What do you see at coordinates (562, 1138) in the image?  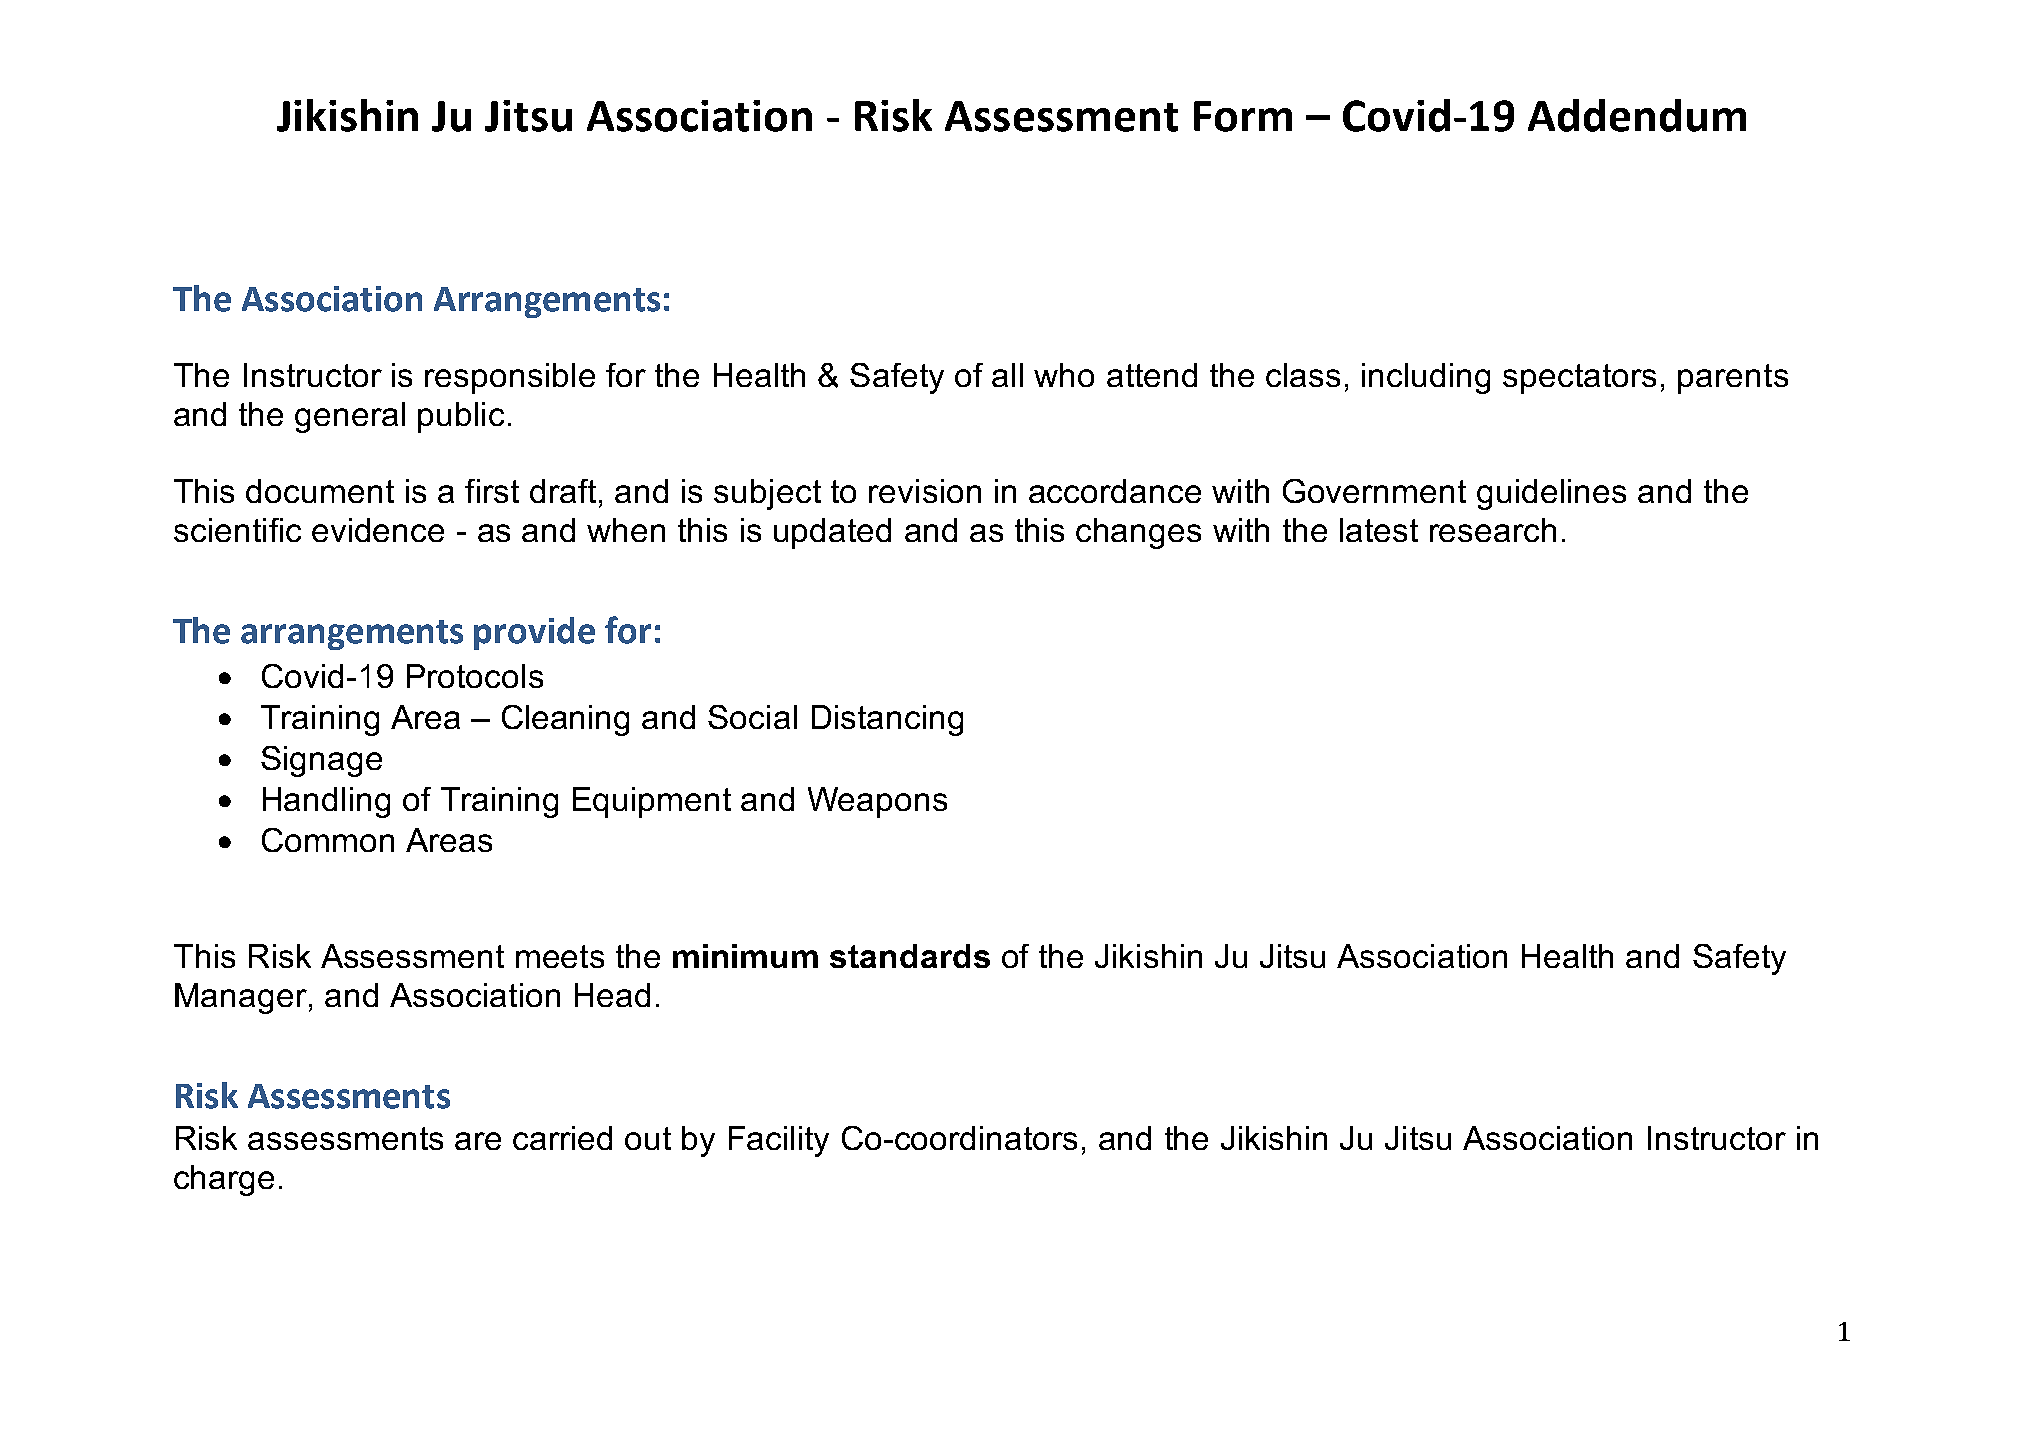 I see `carried` at bounding box center [562, 1138].
